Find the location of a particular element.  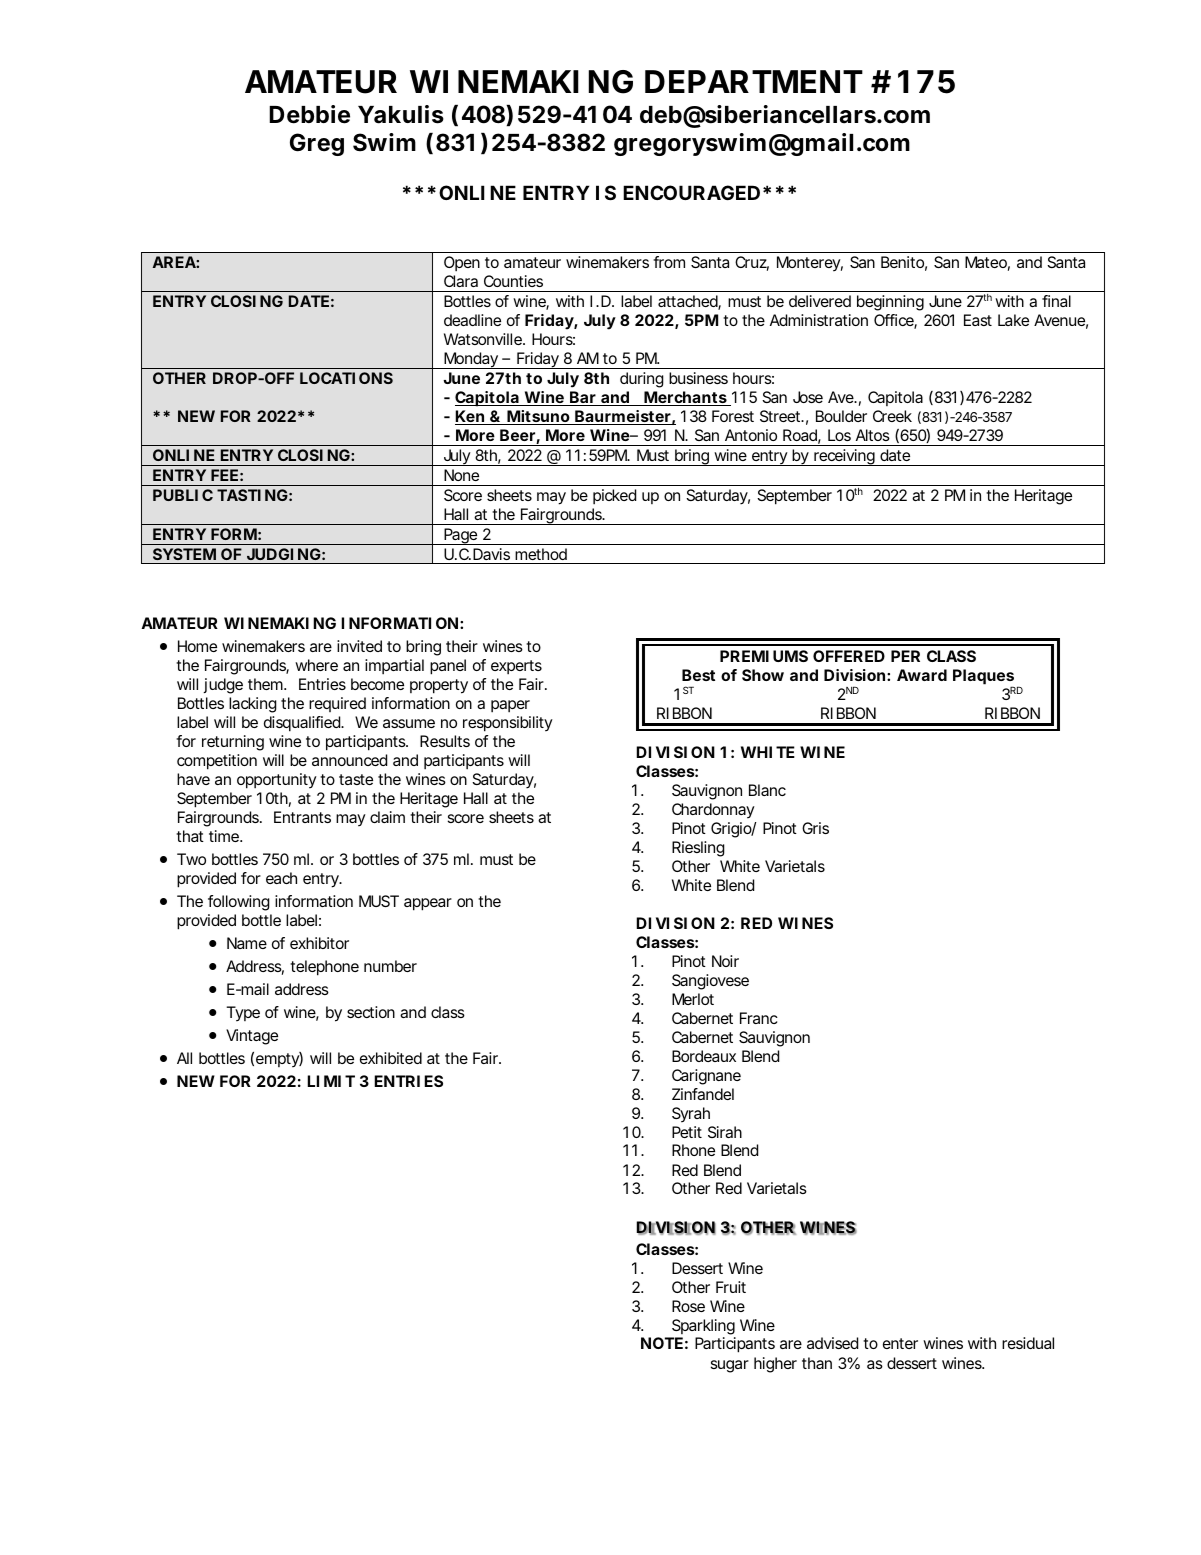

Plaques is located at coordinates (983, 678).
